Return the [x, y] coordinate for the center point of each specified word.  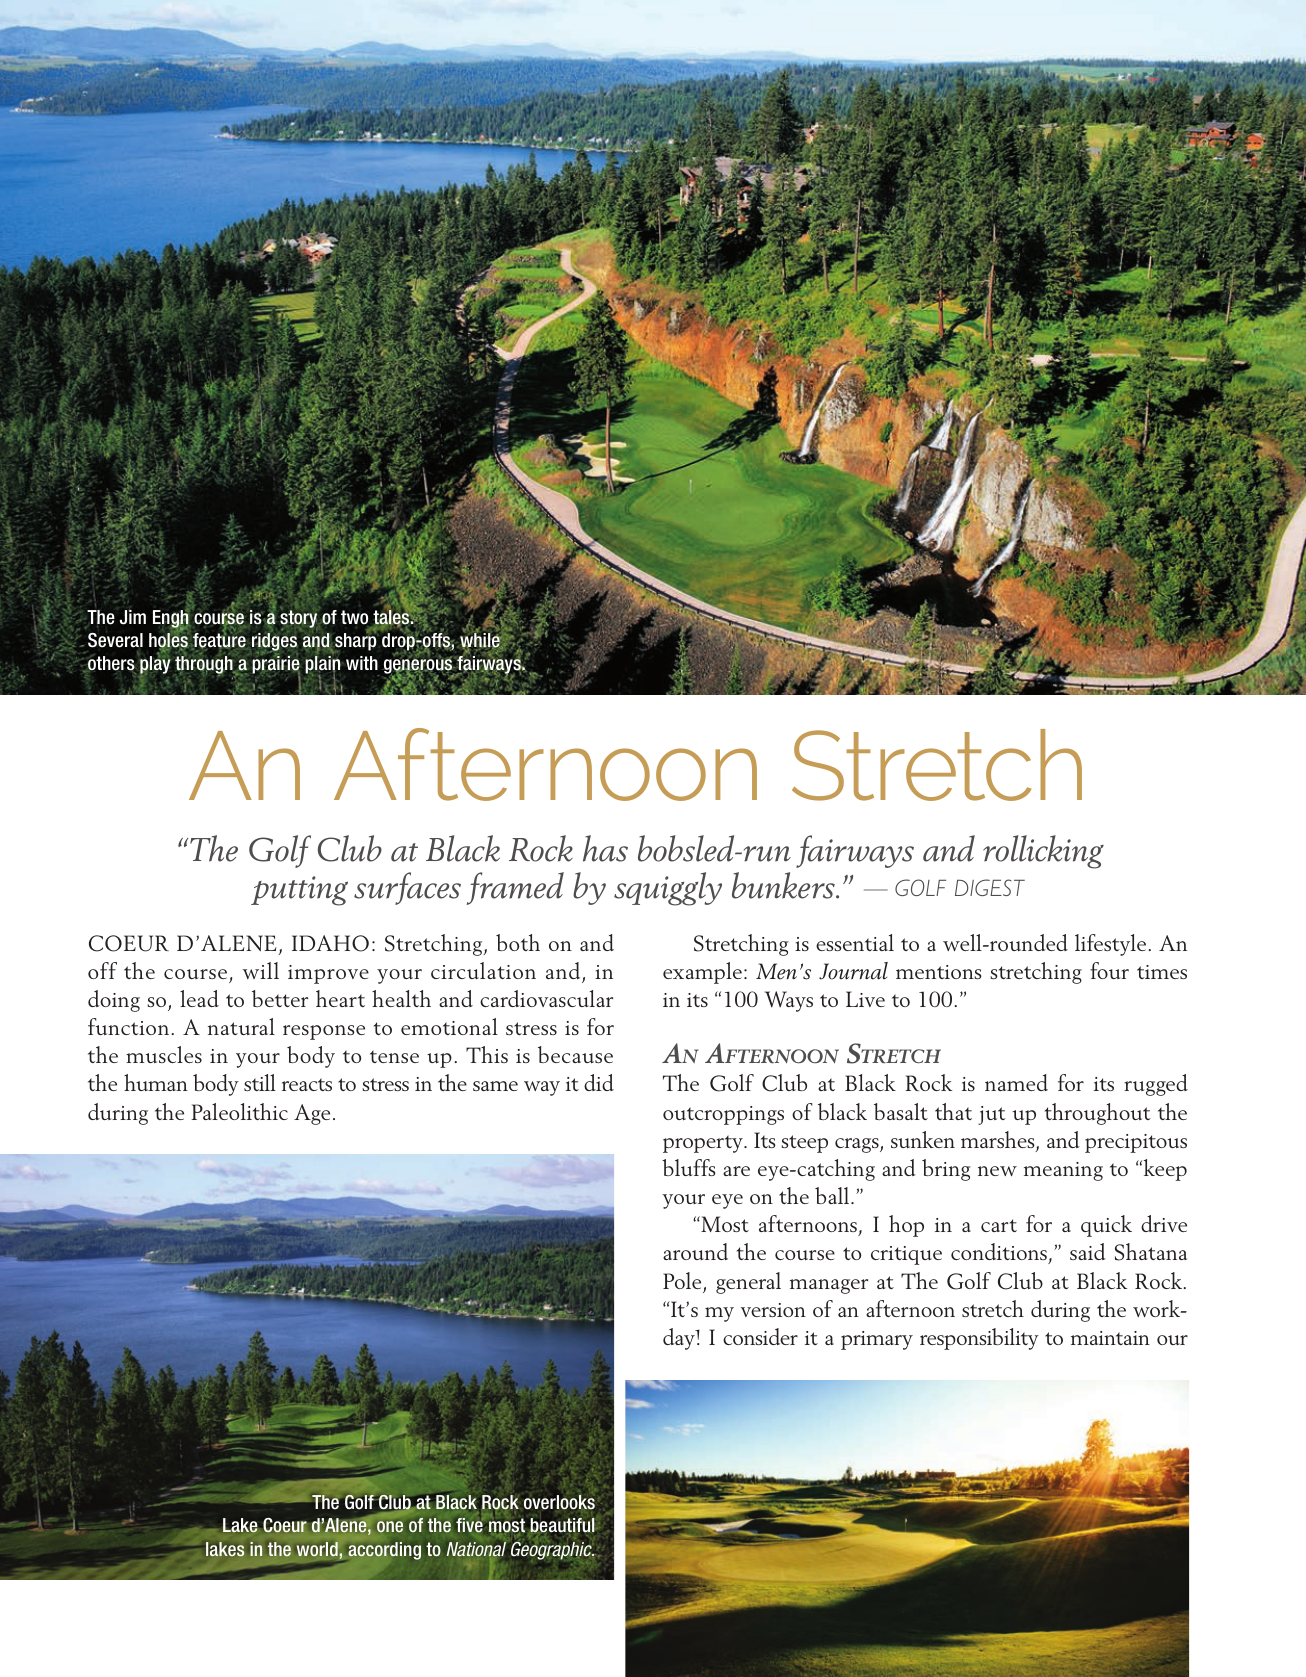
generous [419, 667]
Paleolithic [239, 1111]
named [1016, 1082]
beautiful [562, 1525]
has [605, 848]
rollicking [1043, 852]
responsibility [979, 1339]
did [599, 1082]
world [317, 1549]
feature [219, 640]
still [260, 1082]
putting [299, 891]
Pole [683, 1282]
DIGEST [990, 887]
